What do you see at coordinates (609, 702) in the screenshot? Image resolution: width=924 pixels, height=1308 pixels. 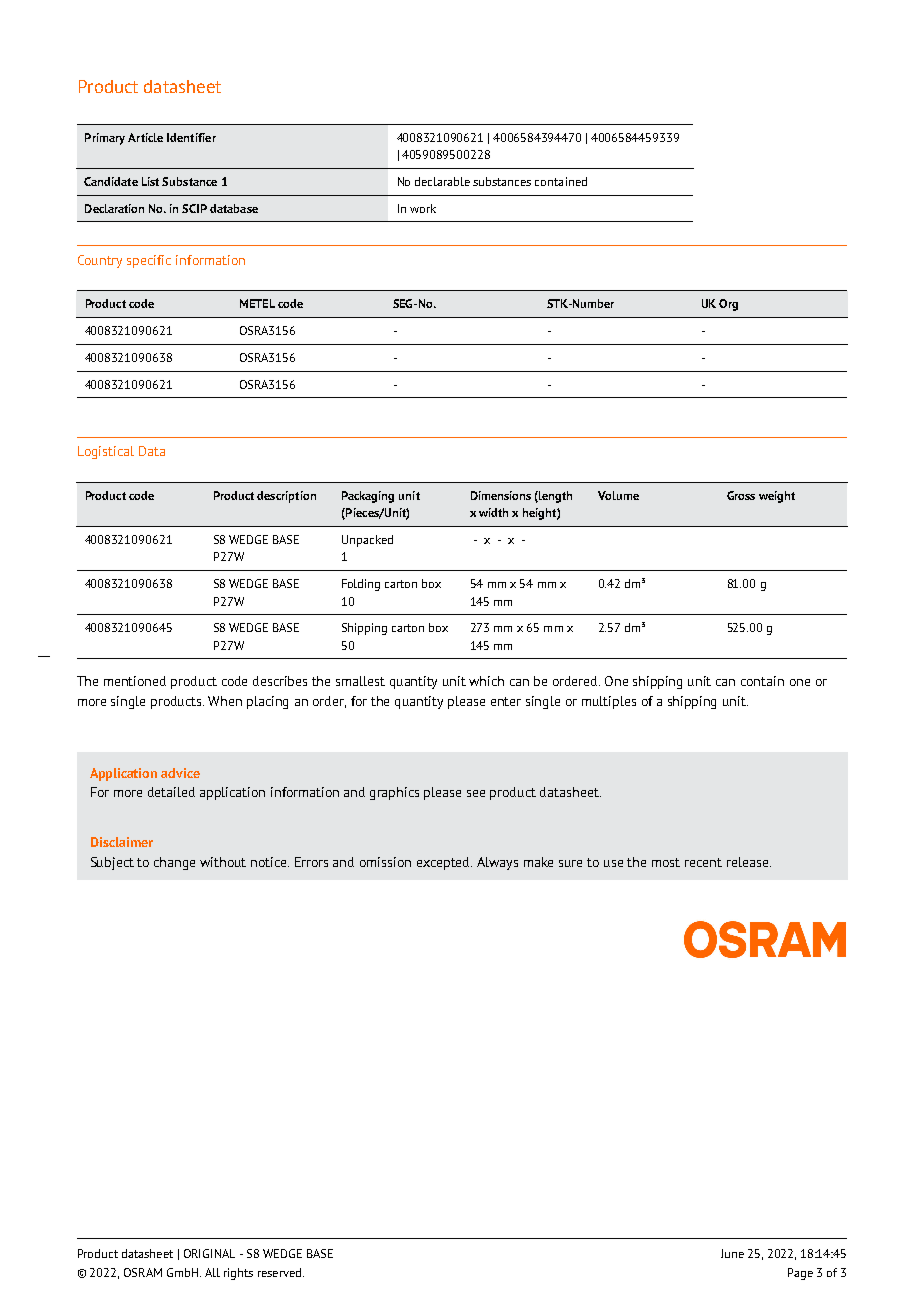 I see `multiples` at bounding box center [609, 702].
